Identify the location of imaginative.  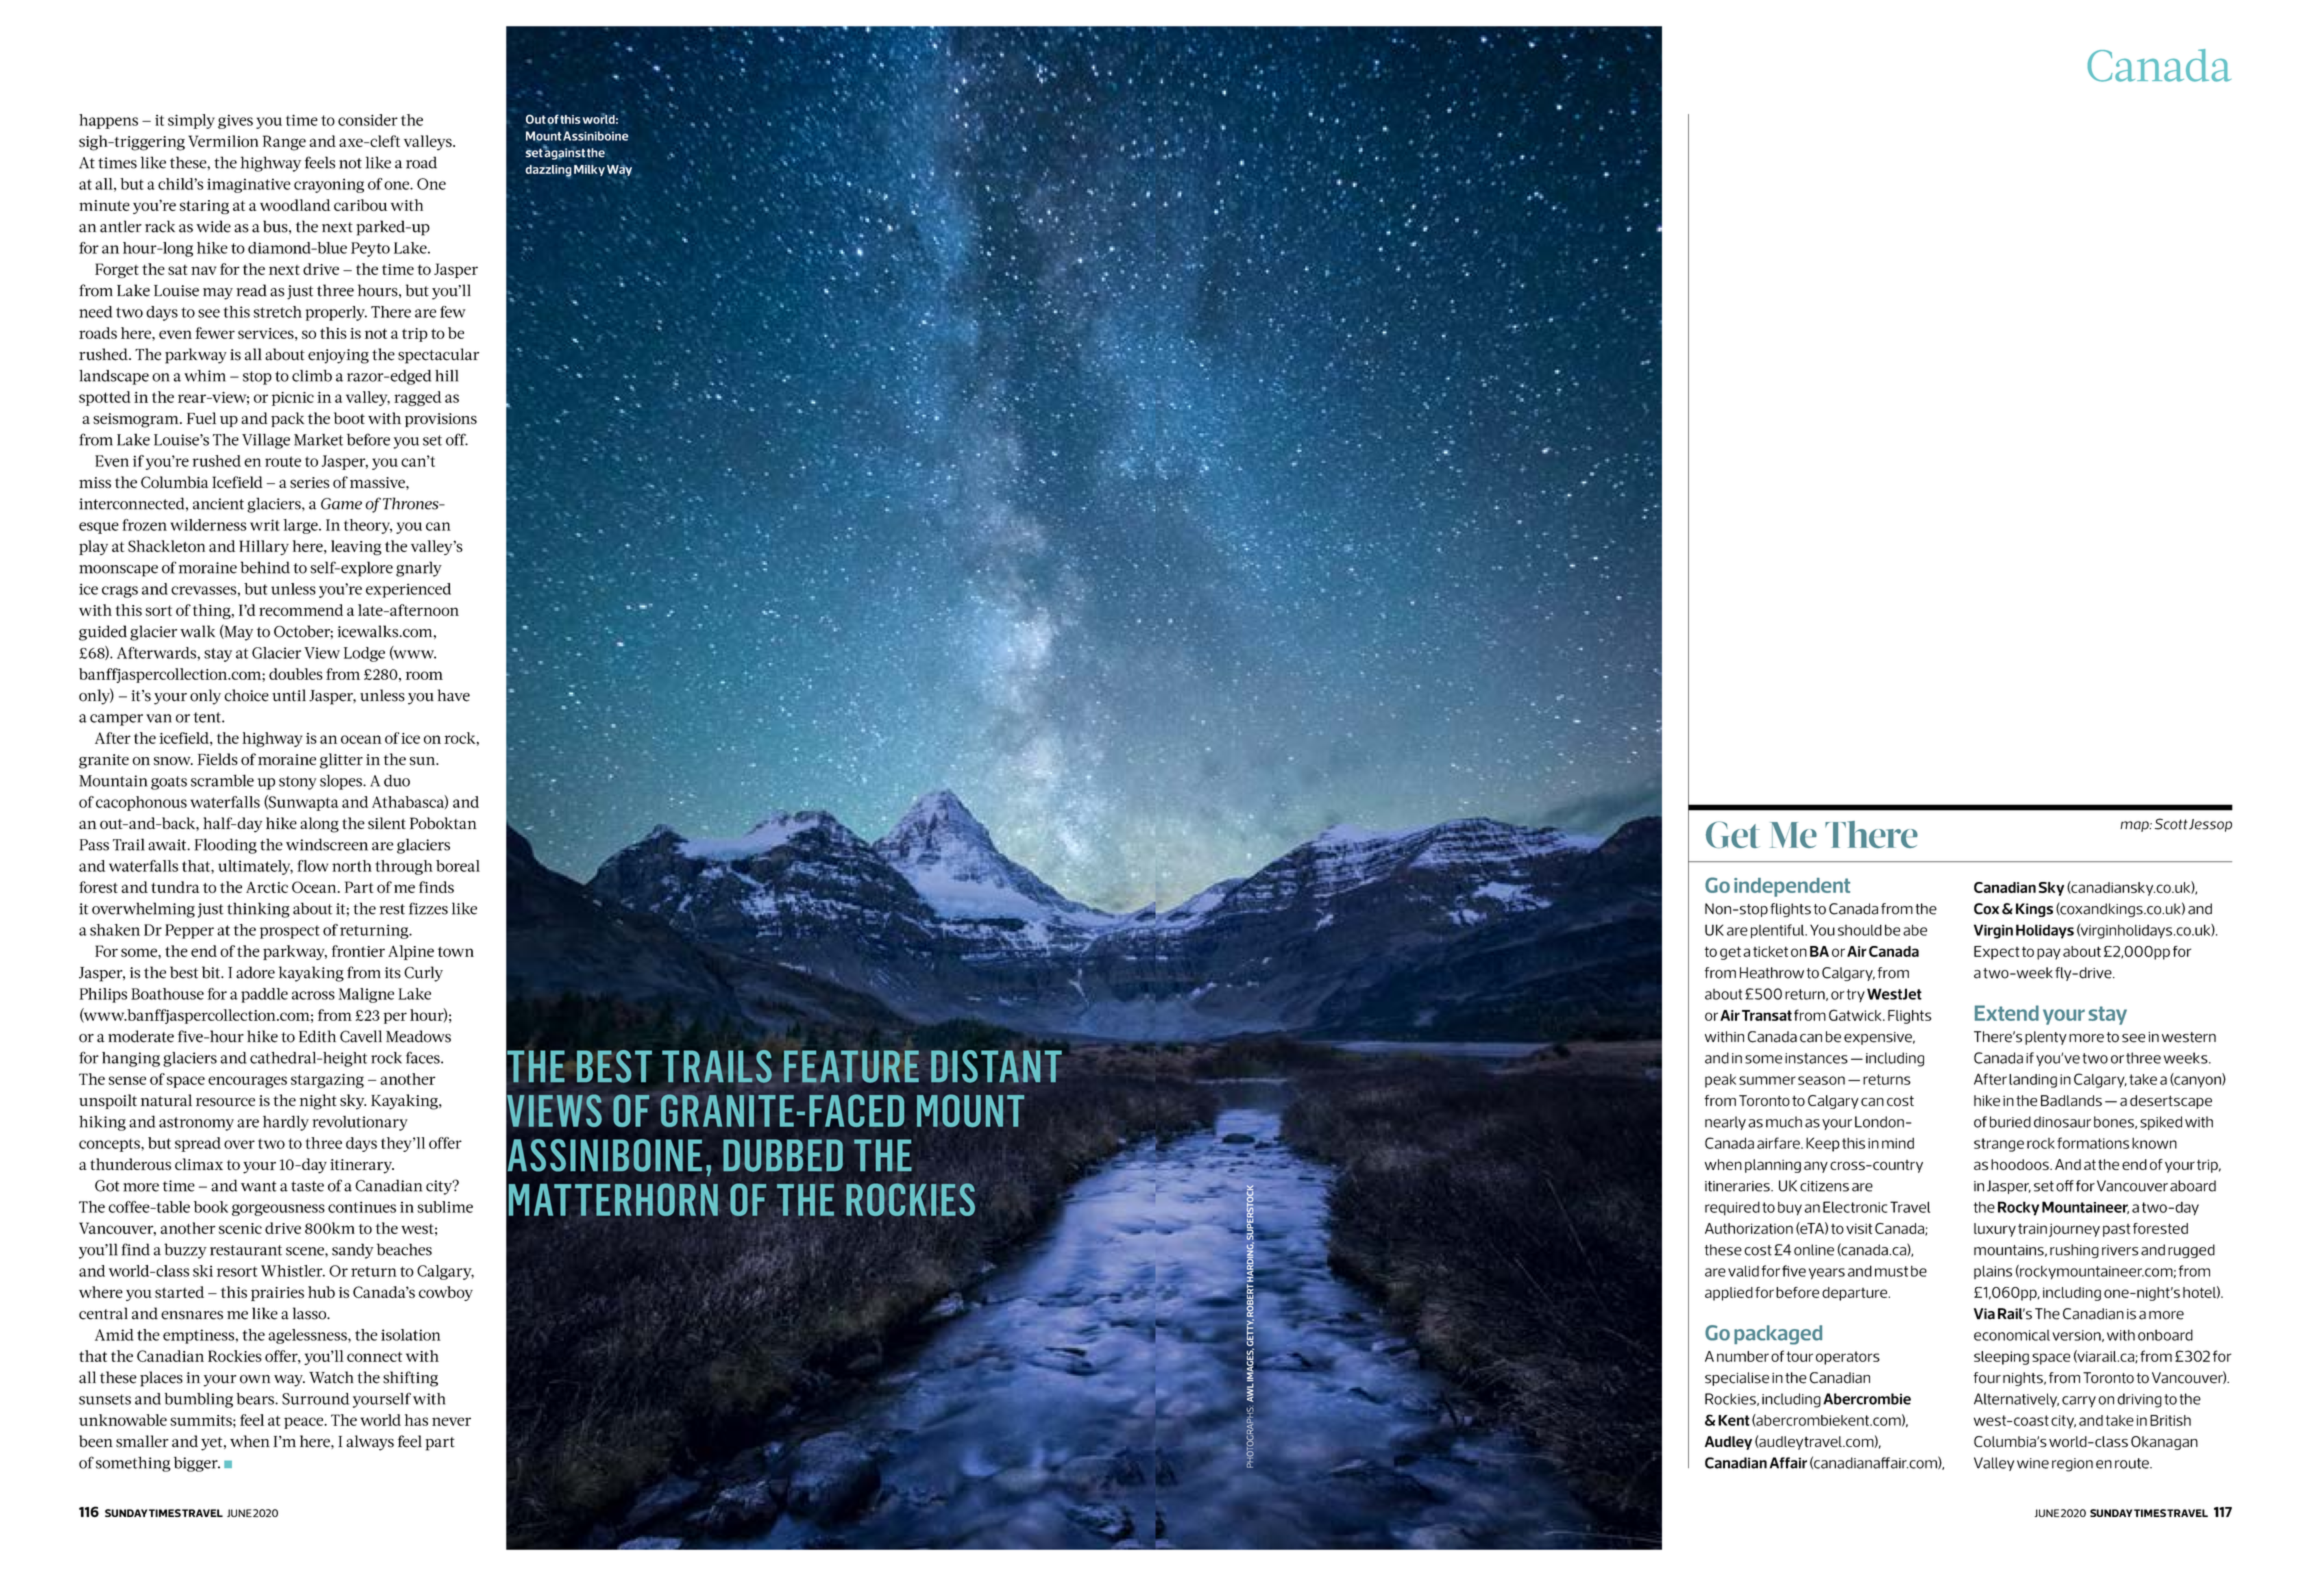
(249, 185).
